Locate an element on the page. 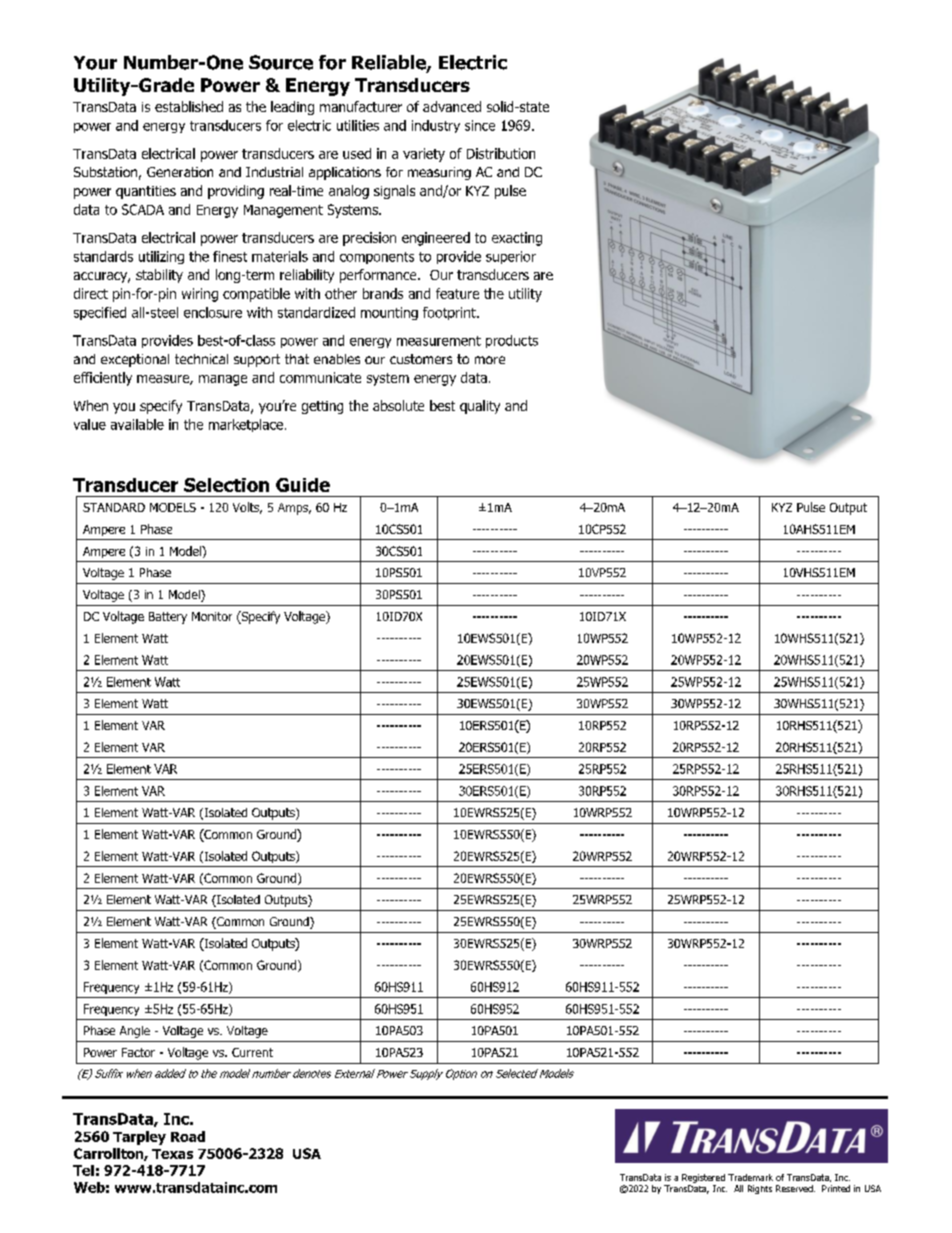 The width and height of the page is (952, 1233). Texas is located at coordinates (172, 1154).
